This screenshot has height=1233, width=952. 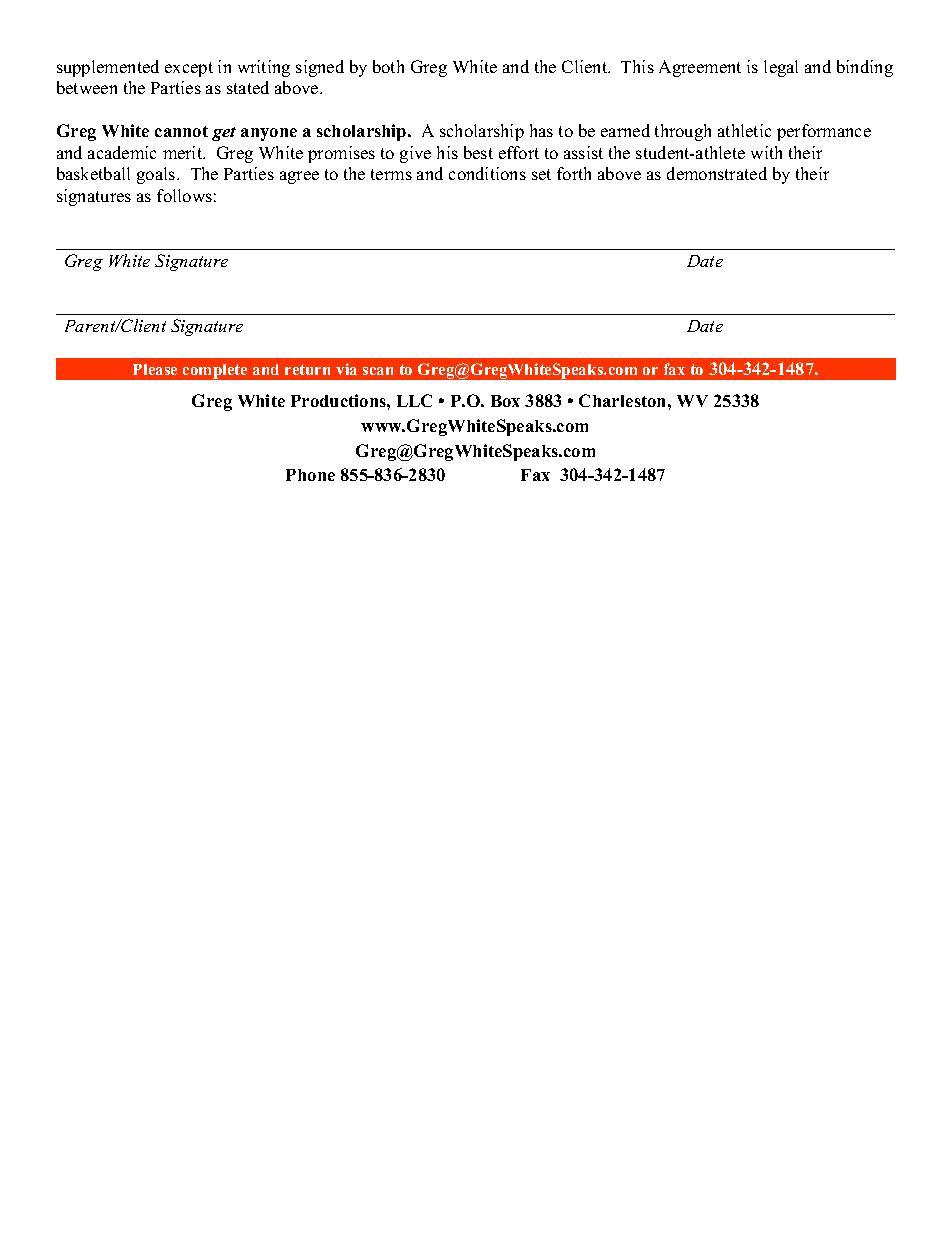 What do you see at coordinates (378, 371) in the screenshot?
I see `scan` at bounding box center [378, 371].
